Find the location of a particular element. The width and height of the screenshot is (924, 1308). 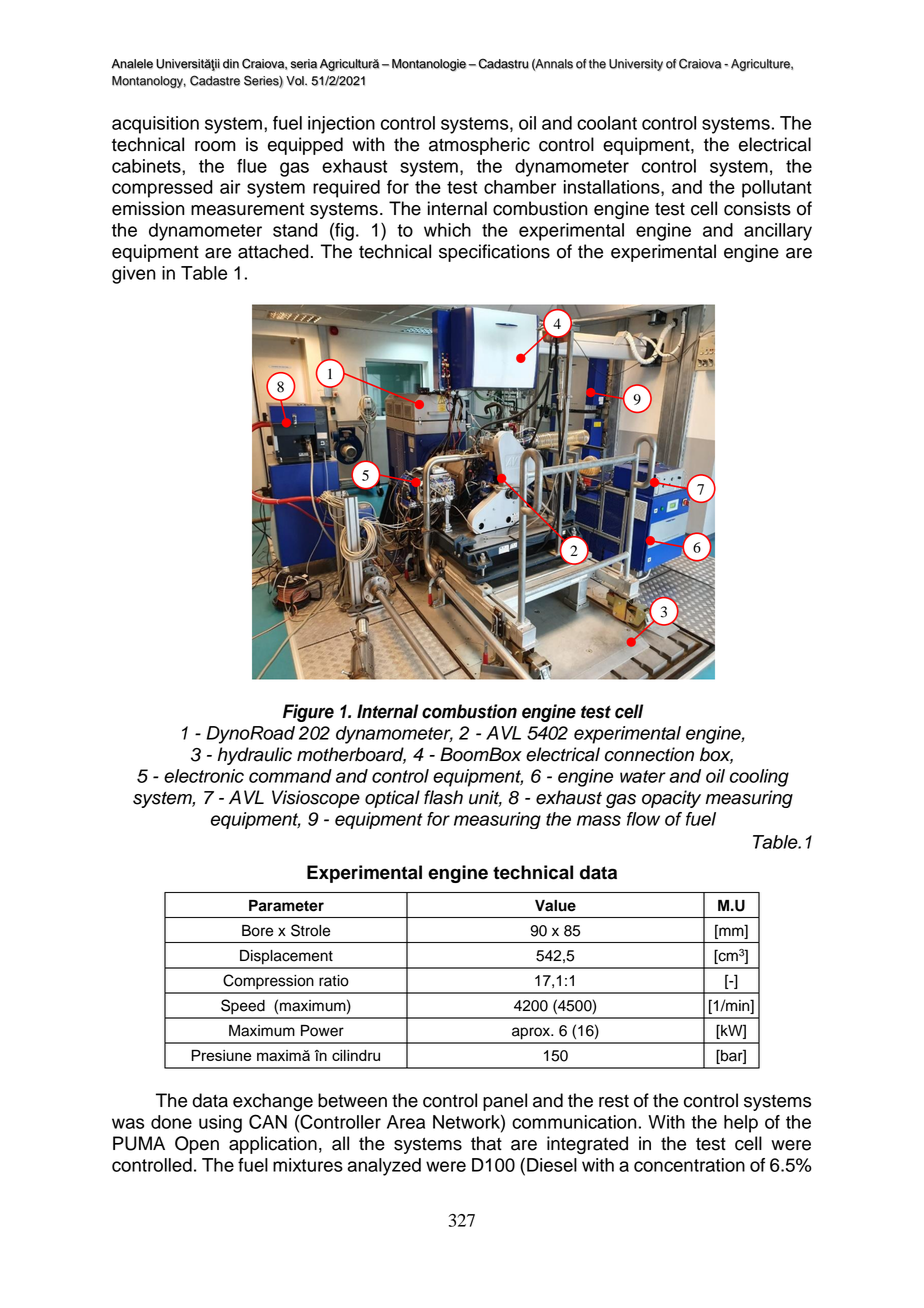

atmospheric is located at coordinates (479, 146).
